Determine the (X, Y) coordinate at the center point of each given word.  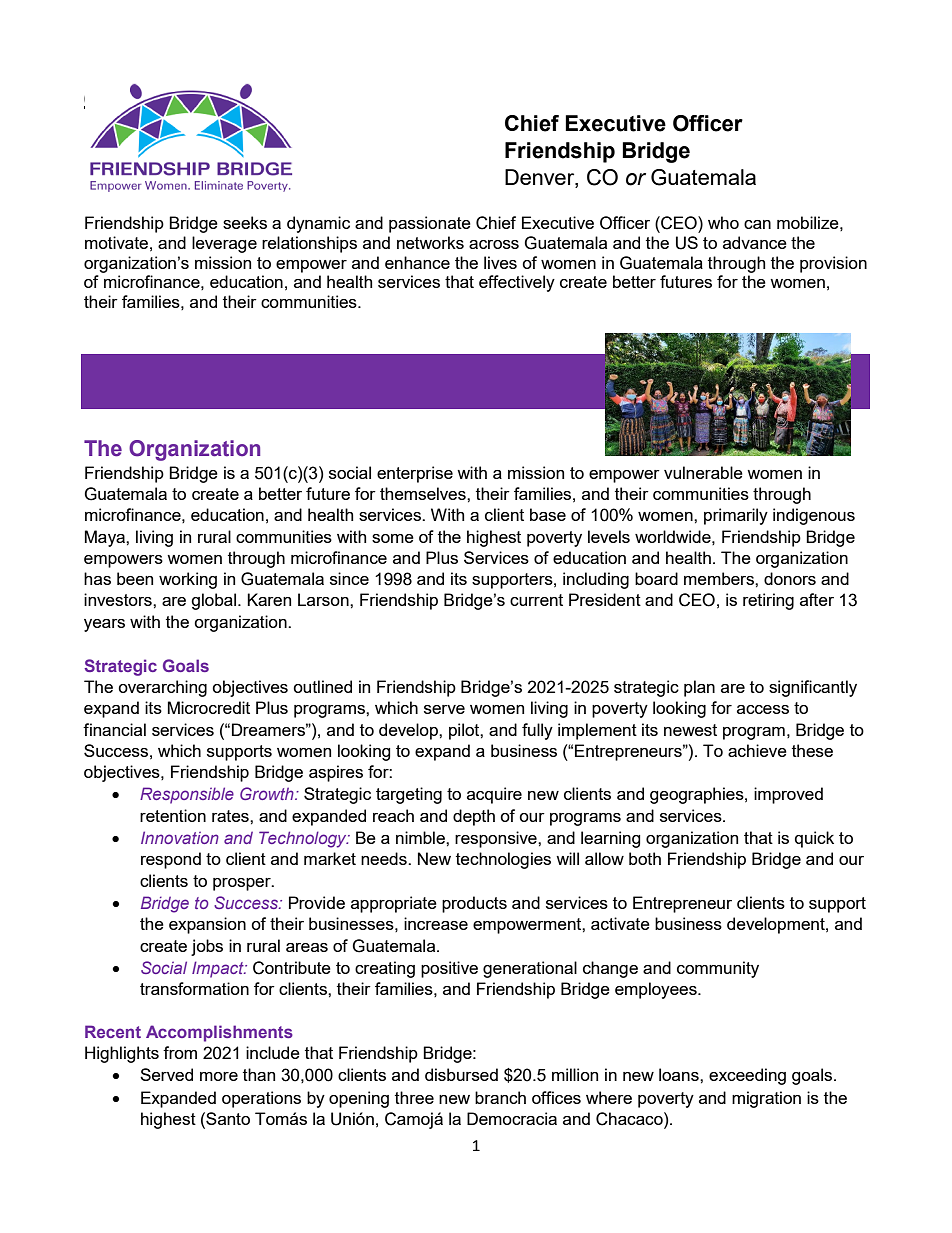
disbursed (461, 1074)
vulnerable (703, 472)
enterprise (415, 474)
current (536, 600)
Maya (106, 538)
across (494, 244)
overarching (162, 688)
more (219, 1076)
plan (699, 688)
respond (171, 860)
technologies (503, 860)
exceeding (747, 1076)
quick (814, 839)
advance (755, 242)
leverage (224, 244)
